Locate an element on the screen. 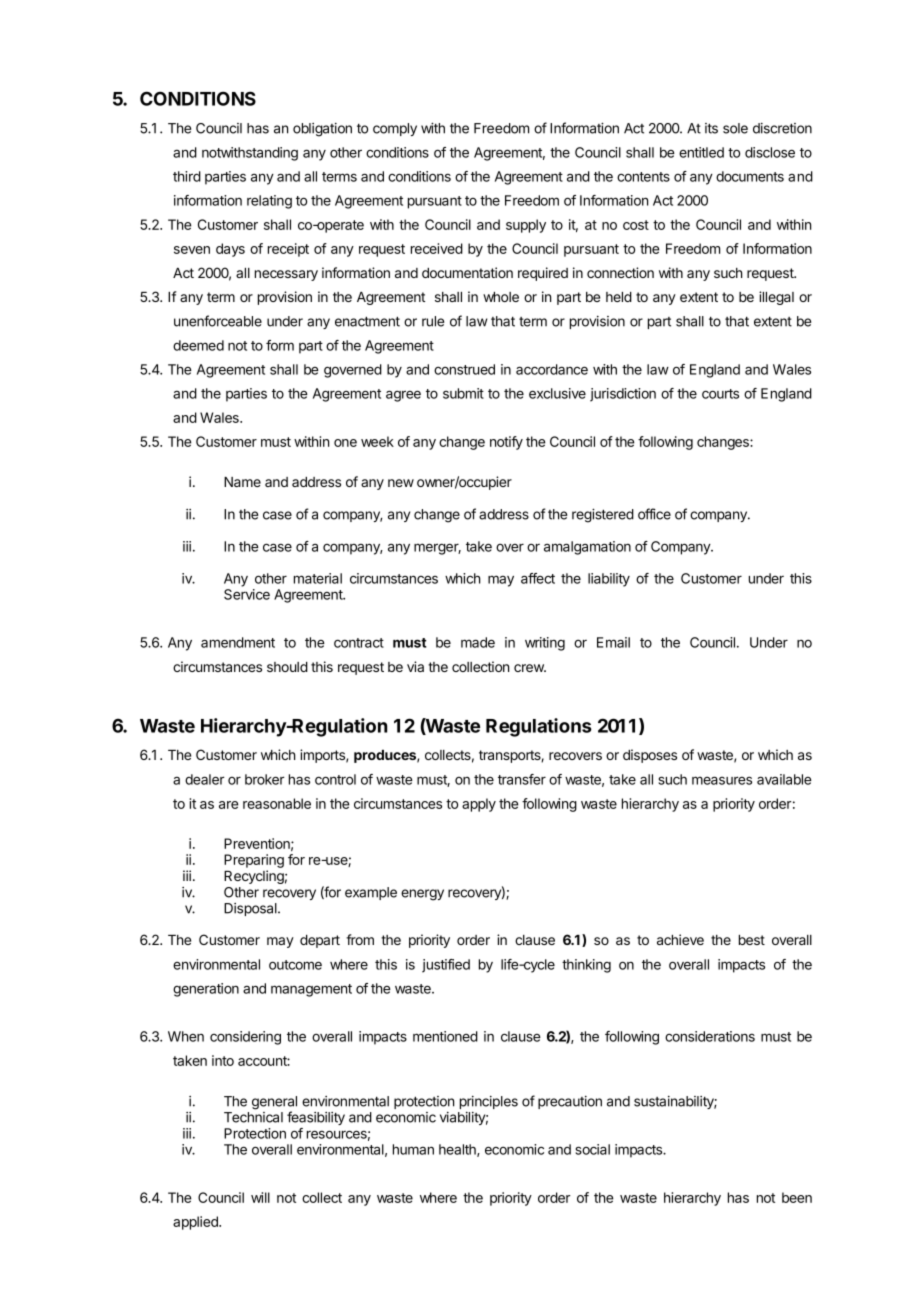 This screenshot has width=924, height=1308. supply is located at coordinates (526, 226).
